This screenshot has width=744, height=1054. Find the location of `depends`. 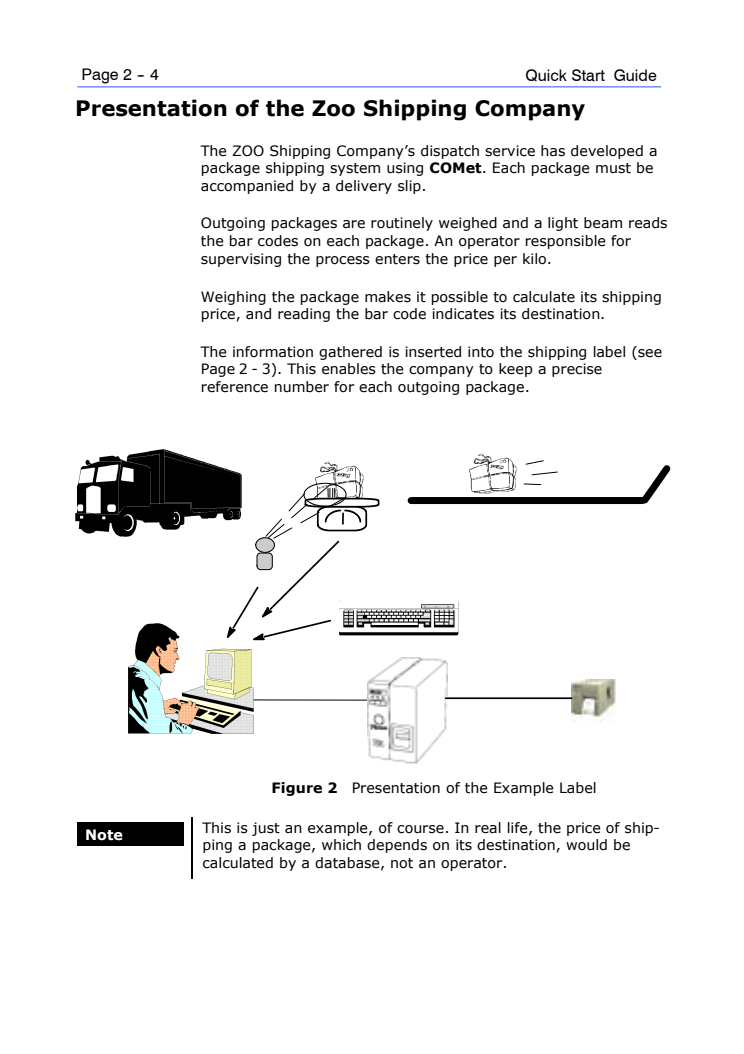

depends is located at coordinates (397, 846).
